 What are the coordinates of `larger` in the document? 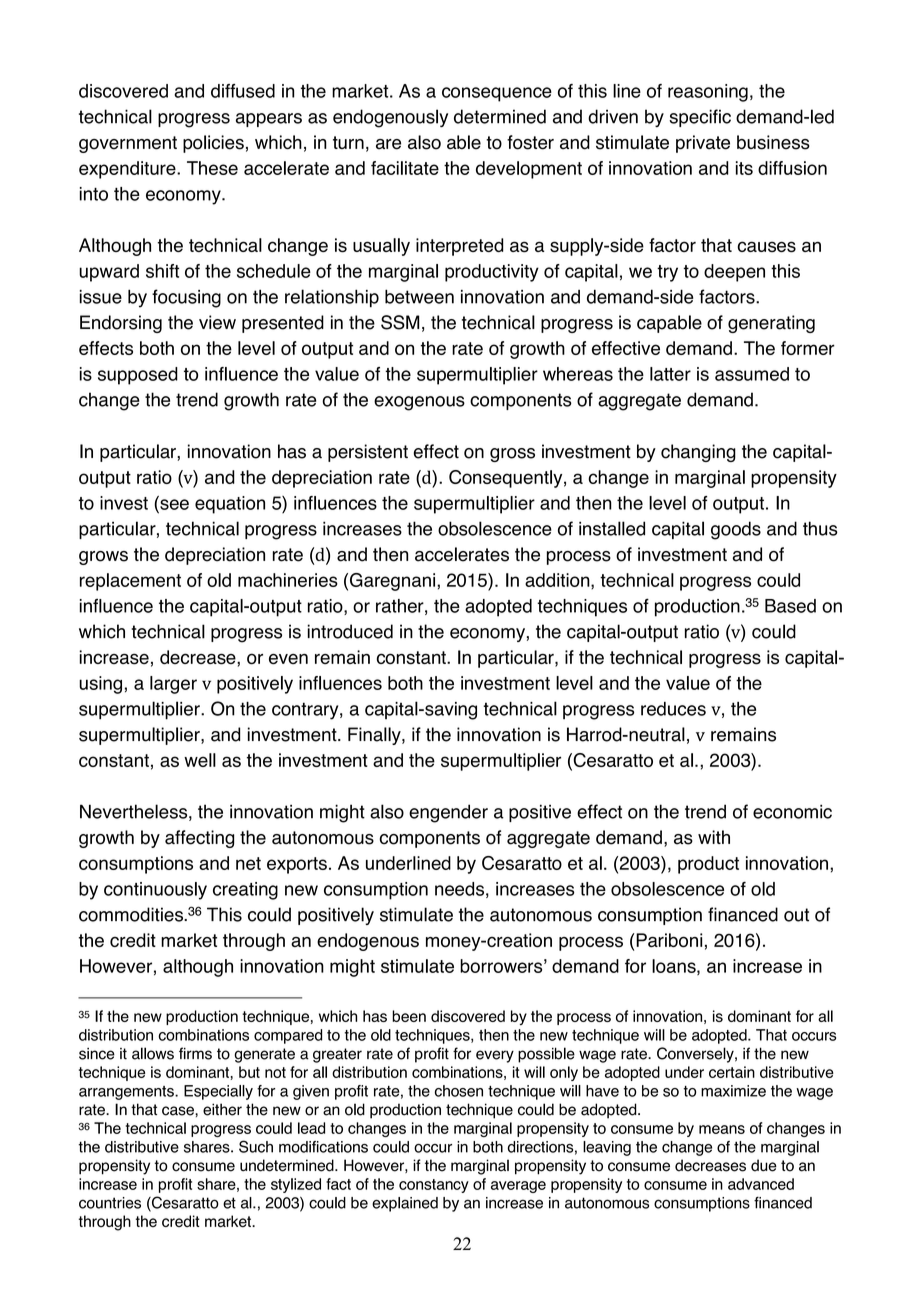 It's located at (173, 685).
